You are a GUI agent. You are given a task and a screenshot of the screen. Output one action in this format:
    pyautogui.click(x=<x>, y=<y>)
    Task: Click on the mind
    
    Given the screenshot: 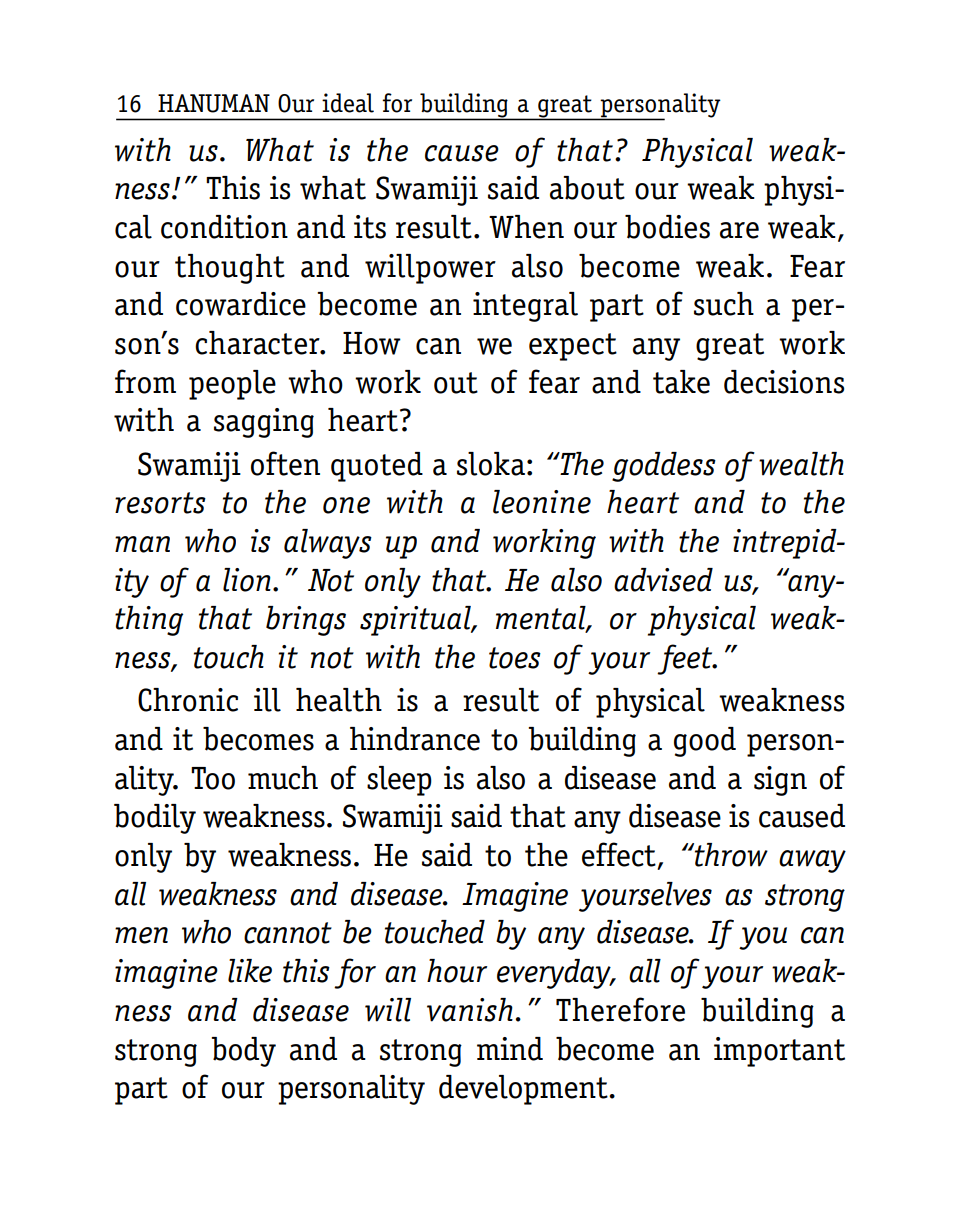 What is the action you would take?
    pyautogui.click(x=510, y=1049)
